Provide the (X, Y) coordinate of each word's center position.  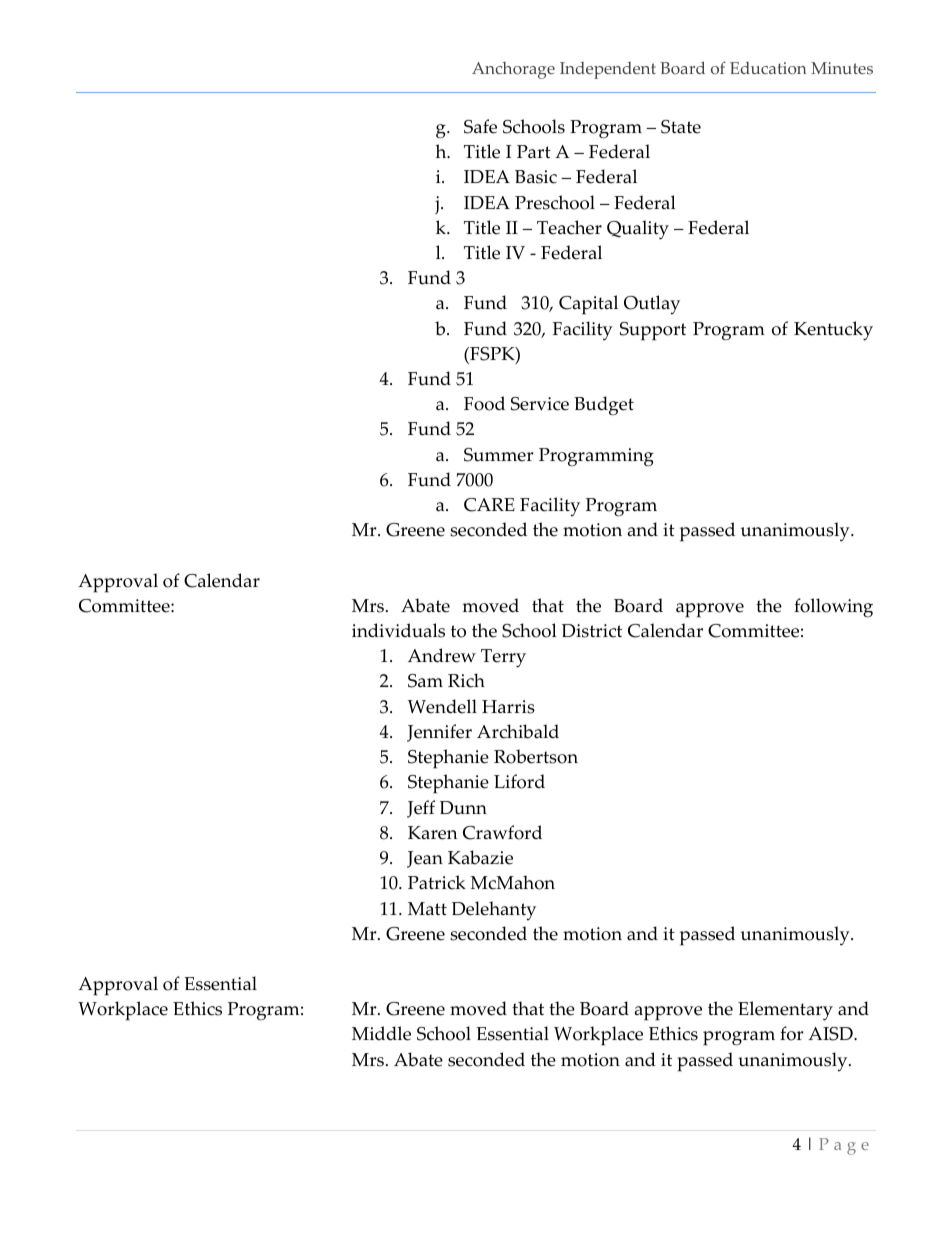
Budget (604, 406)
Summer (498, 455)
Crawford (502, 832)
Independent (608, 70)
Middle (381, 1033)
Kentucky (833, 331)
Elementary (785, 1011)
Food (484, 403)
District (592, 631)
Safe (480, 126)
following (833, 608)
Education (768, 68)
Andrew (442, 655)
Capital (588, 305)
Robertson (536, 756)
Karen (433, 833)
